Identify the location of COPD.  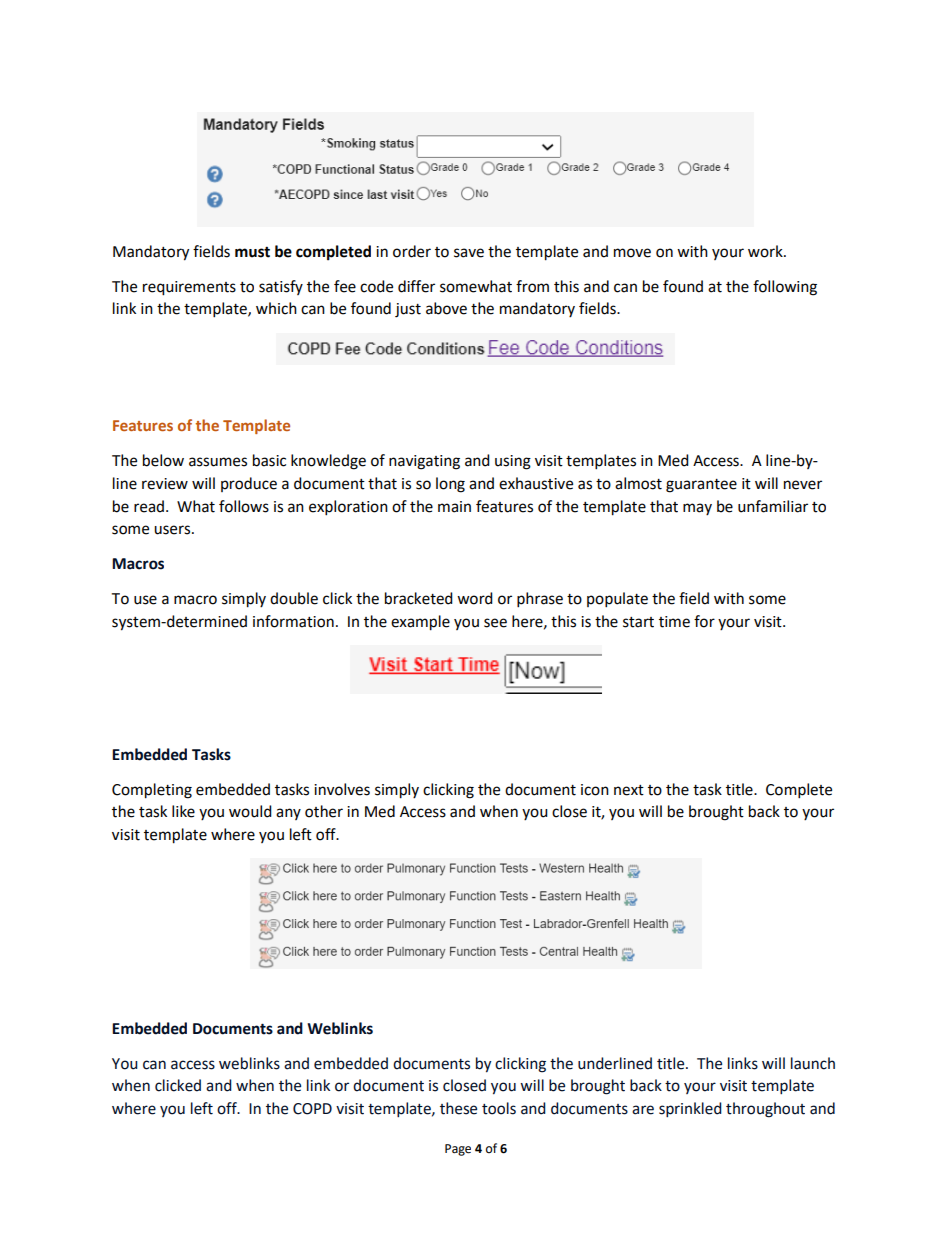
(312, 1109).
